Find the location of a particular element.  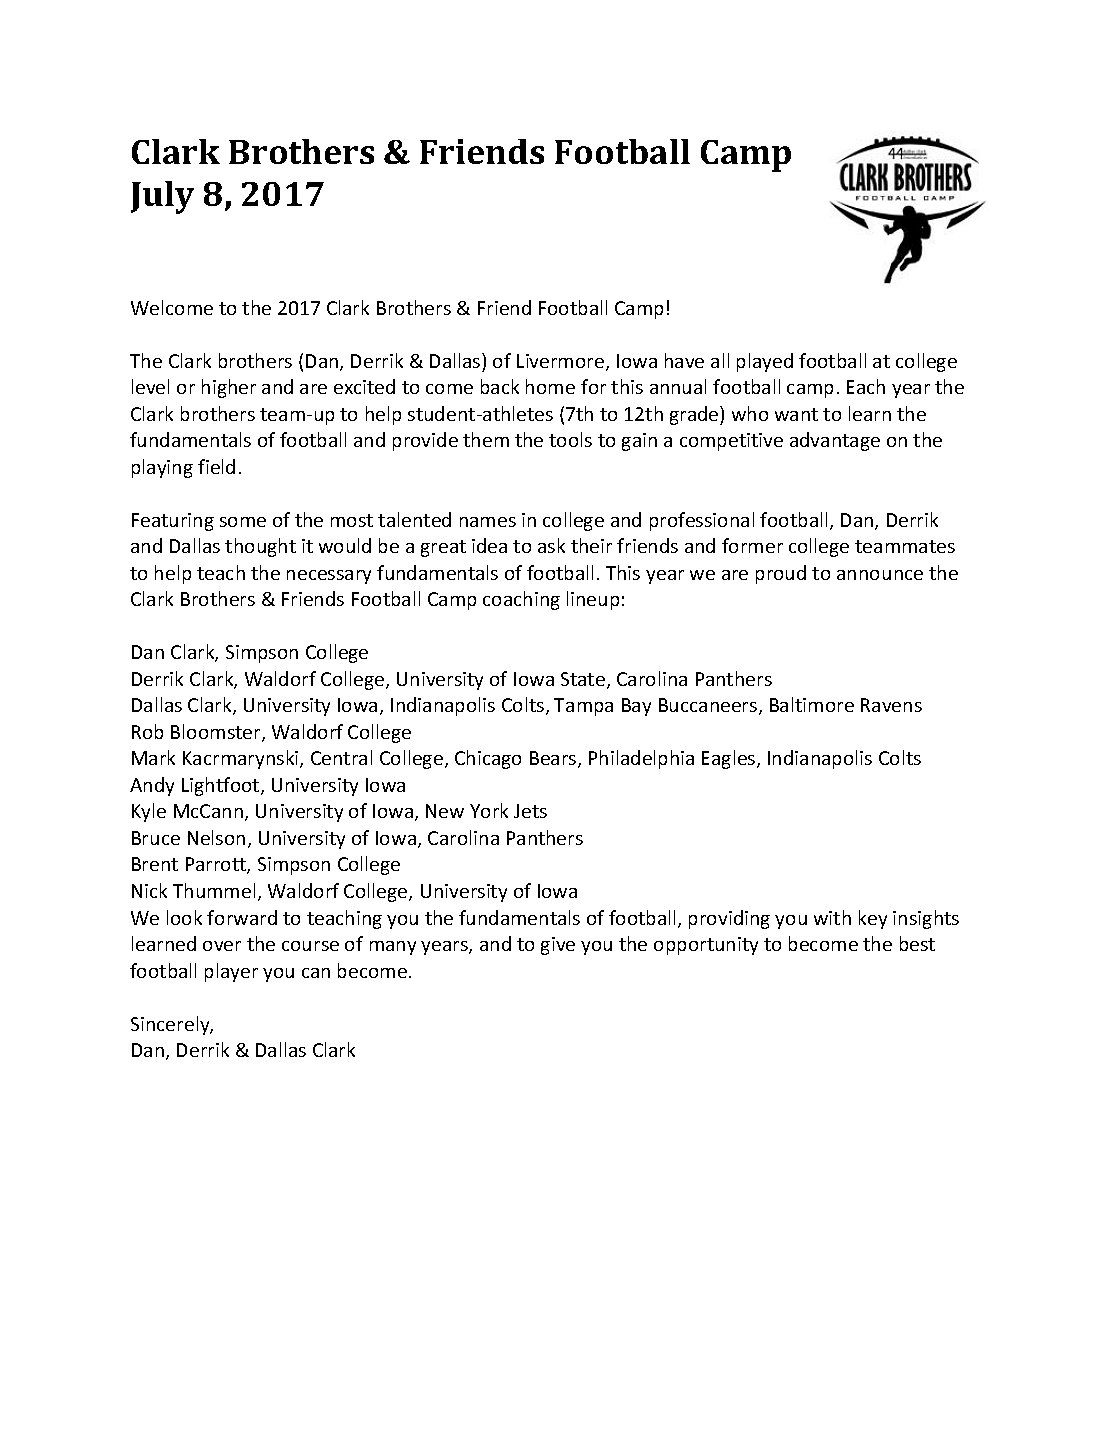

higher is located at coordinates (229, 388).
